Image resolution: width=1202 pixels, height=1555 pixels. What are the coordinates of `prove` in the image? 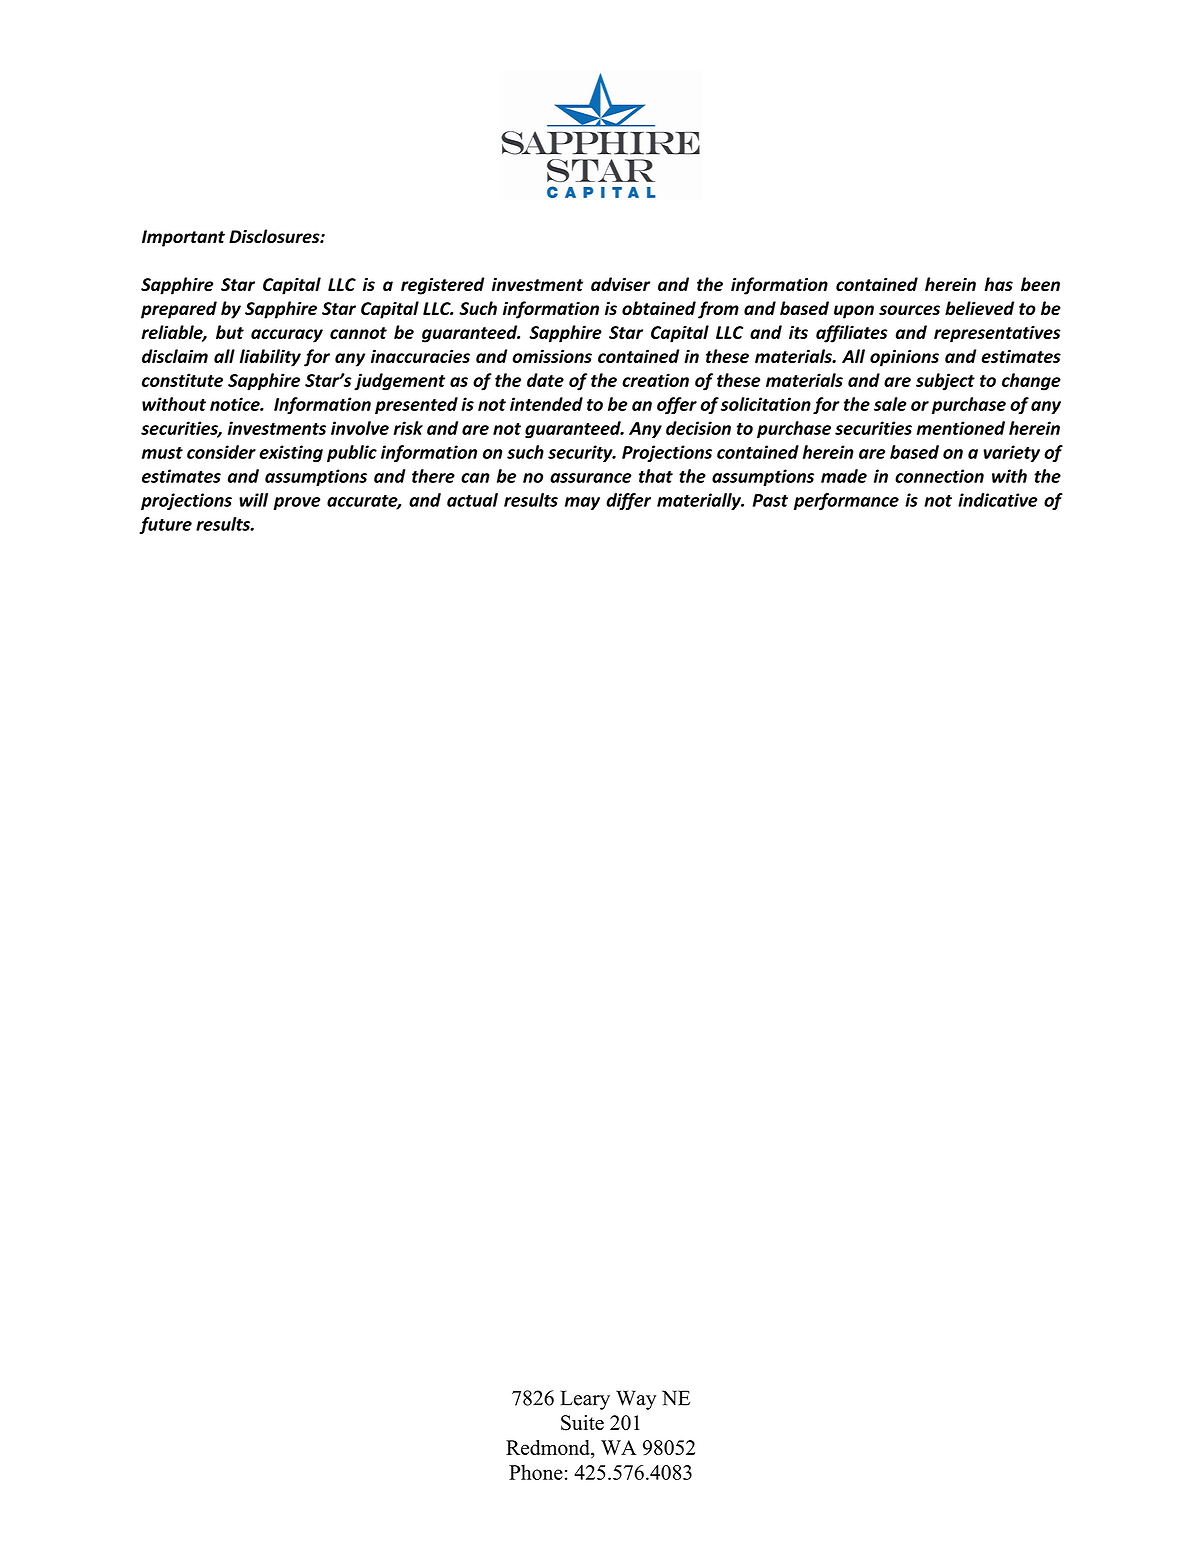 It's located at (297, 503).
